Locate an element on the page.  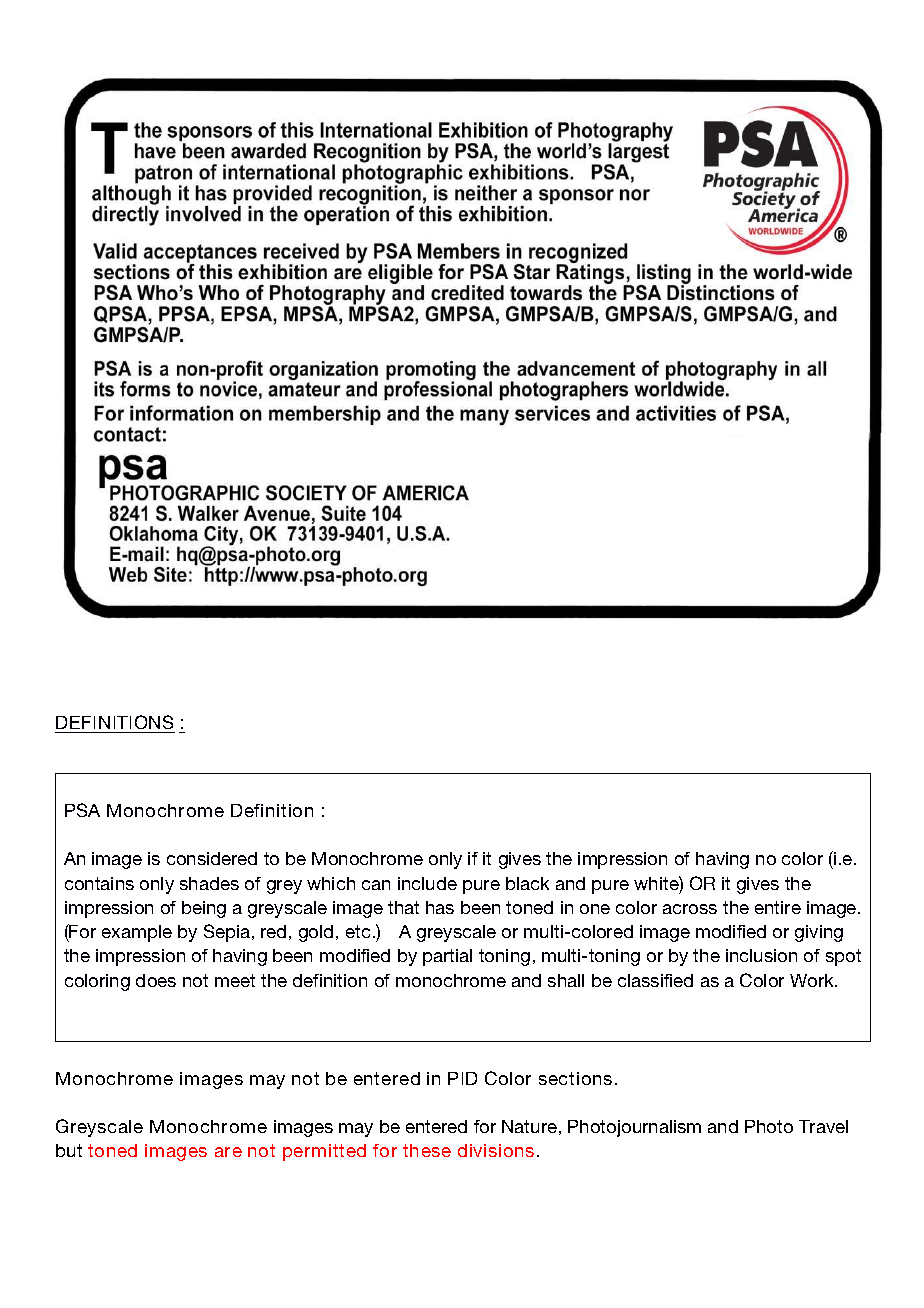
Work is located at coordinates (813, 980).
